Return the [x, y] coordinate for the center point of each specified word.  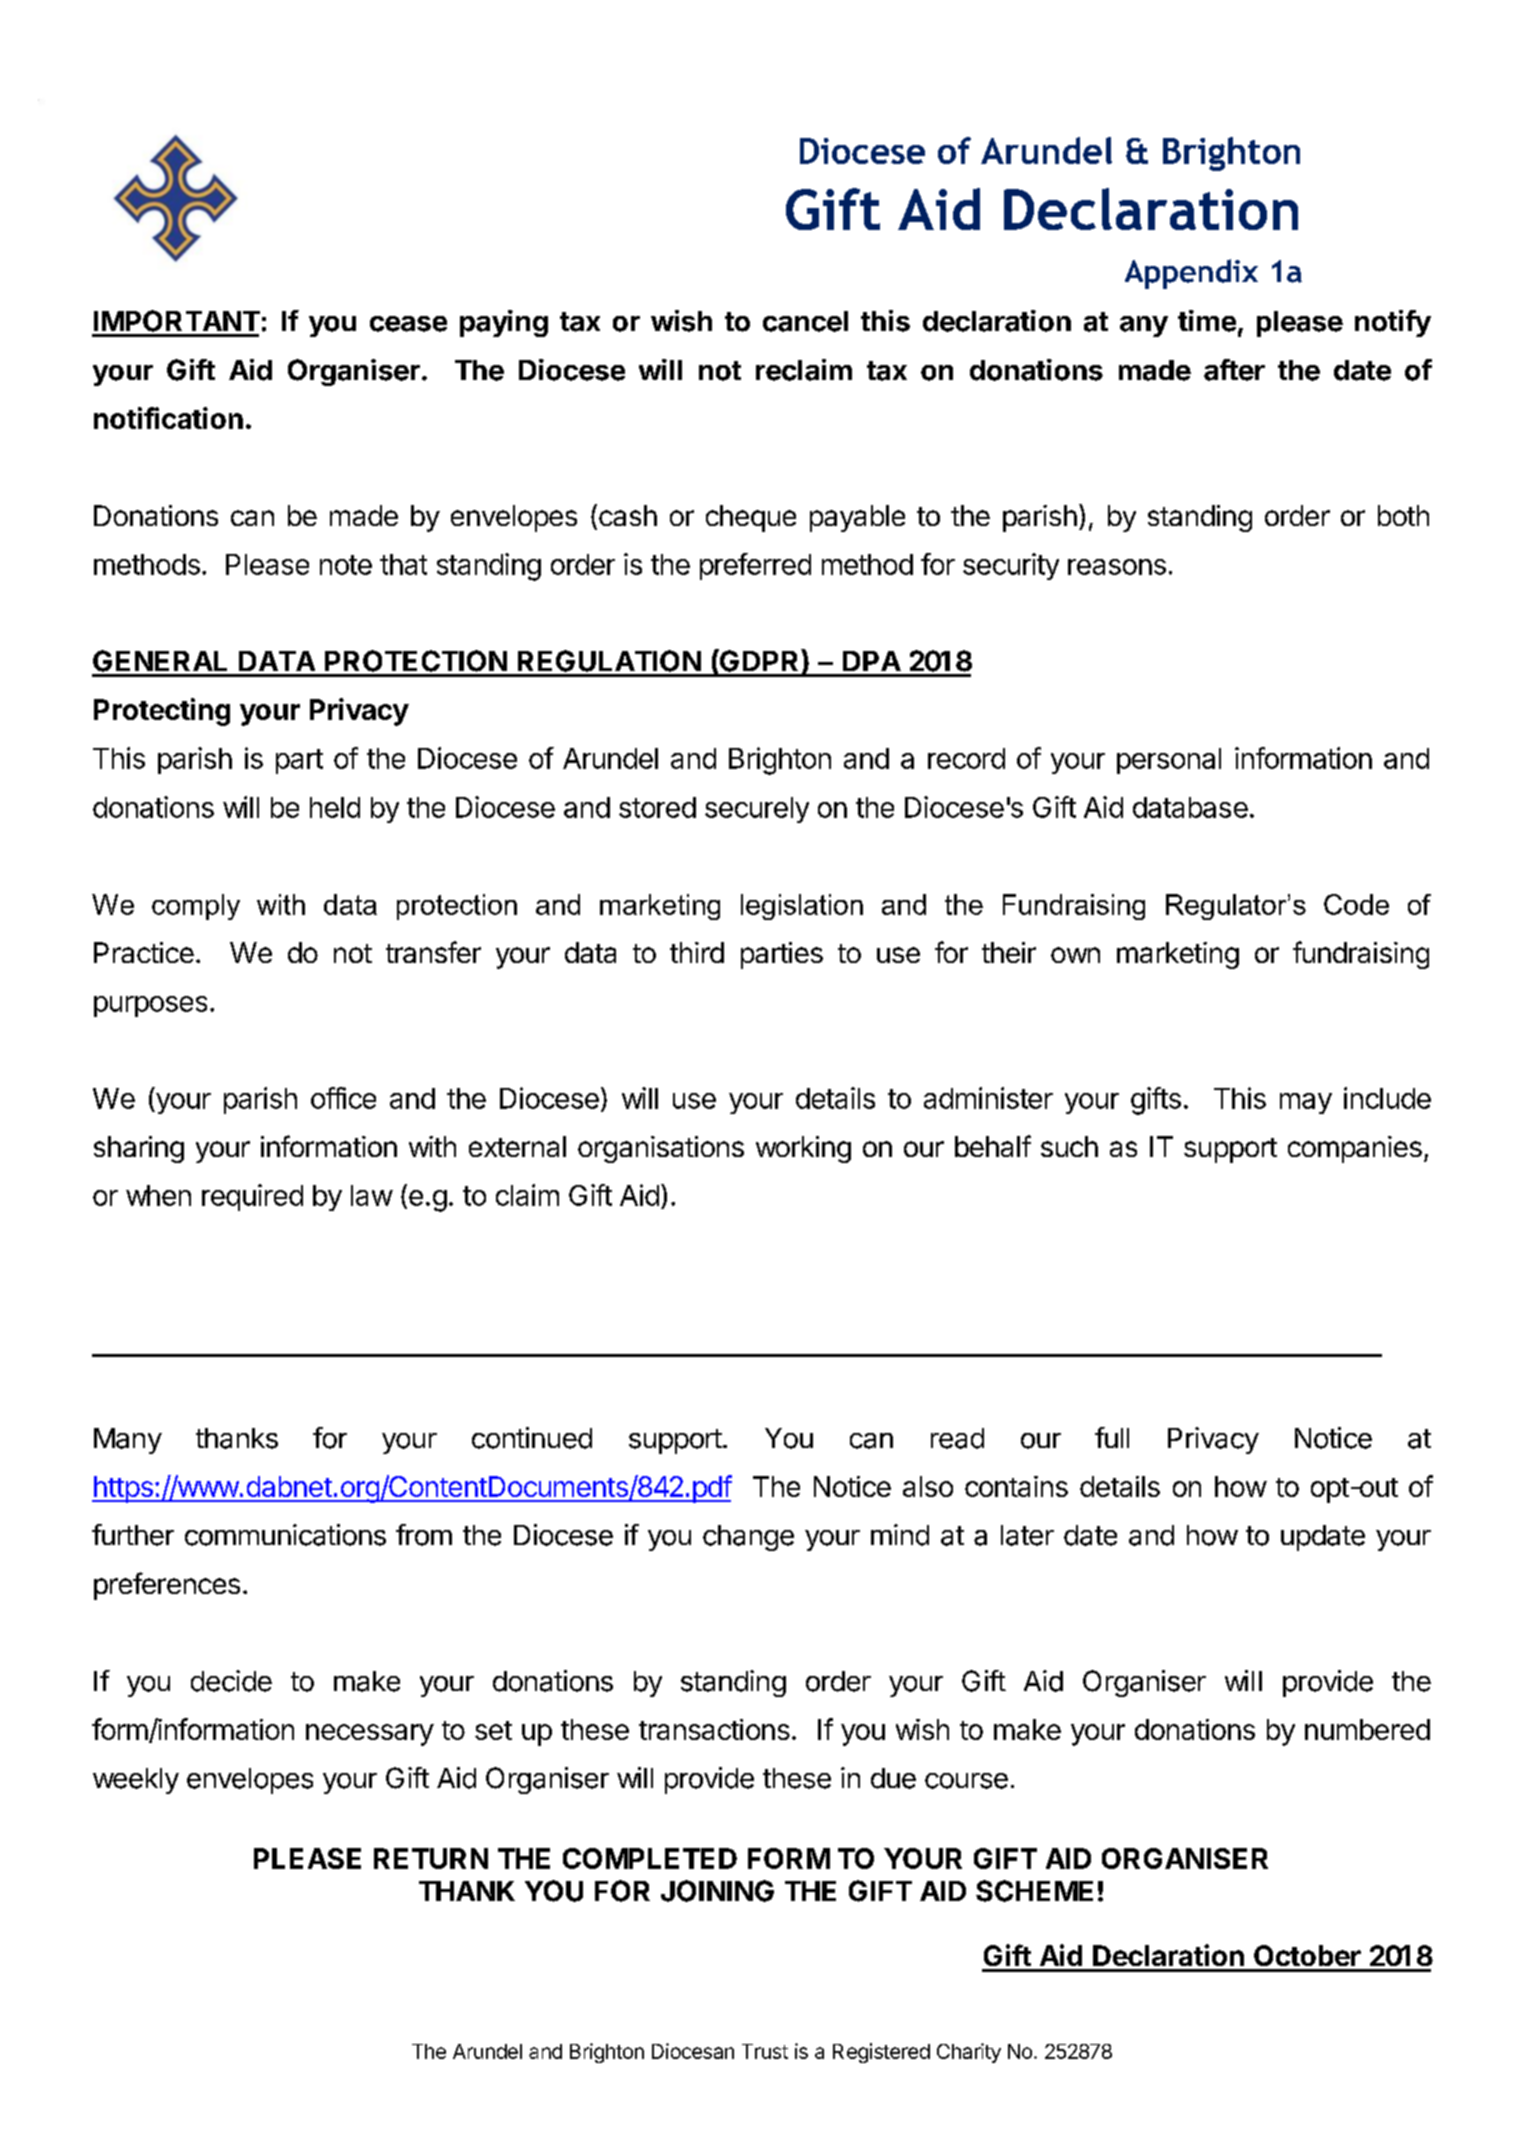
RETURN [431, 1858]
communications [285, 1535]
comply [196, 907]
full [1112, 1437]
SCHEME [1034, 1891]
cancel [805, 321]
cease [408, 324]
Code [1356, 904]
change [748, 1538]
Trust [765, 2051]
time [1207, 321]
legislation [802, 907]
